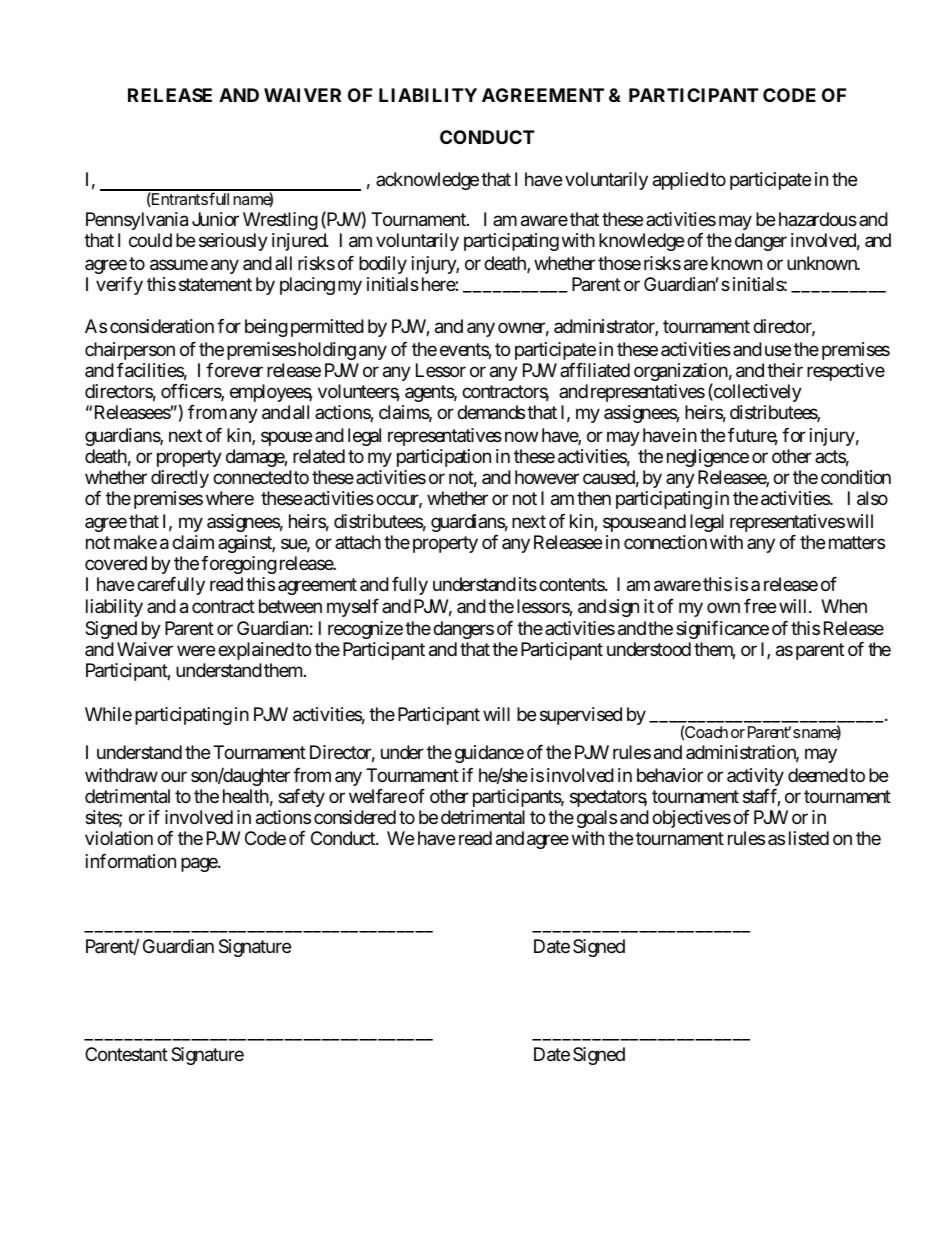 The width and height of the document is (952, 1233). Describe the element at coordinates (126, 1054) in the document. I see `Contestant` at that location.
